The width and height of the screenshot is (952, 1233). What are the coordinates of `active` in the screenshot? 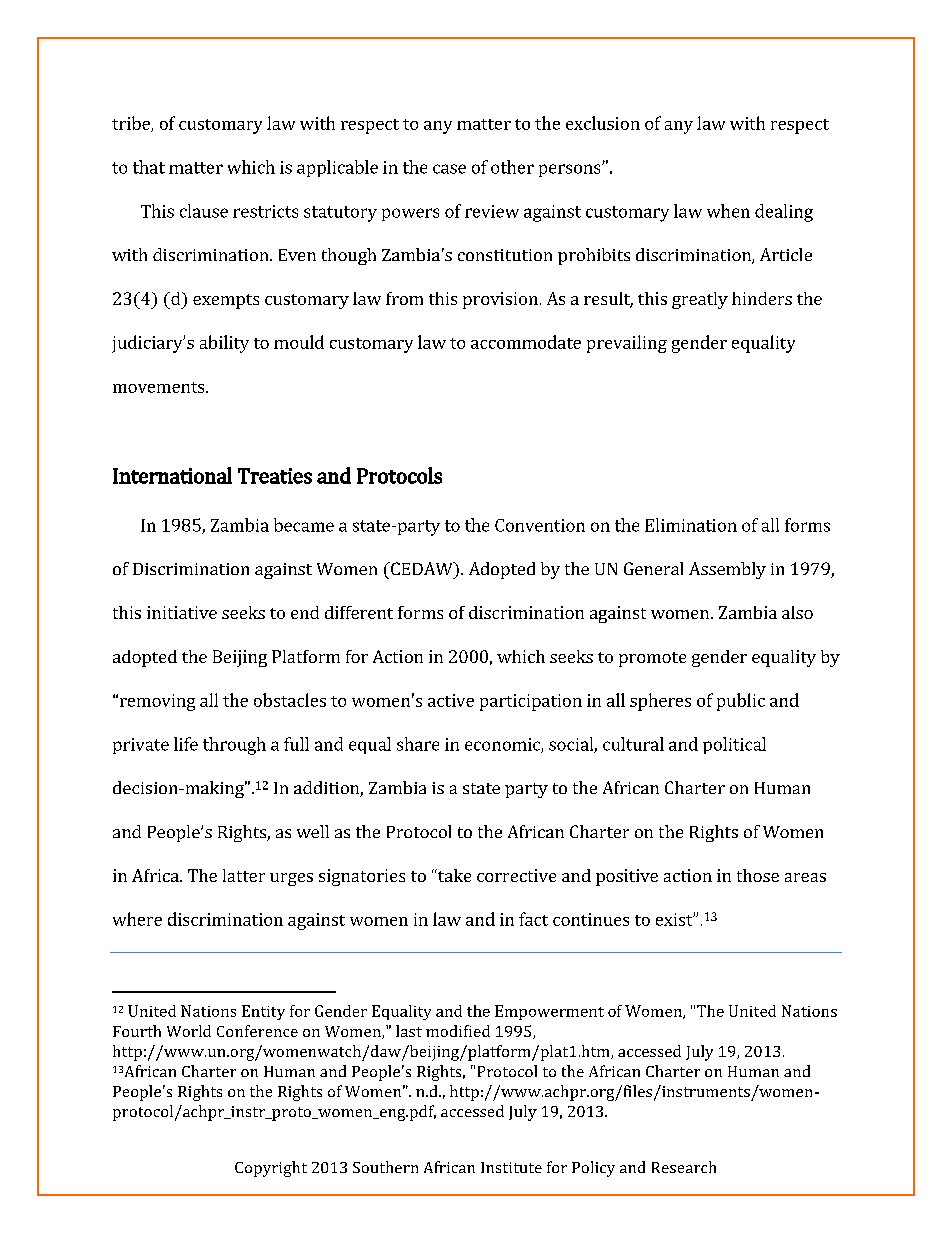 It's located at (451, 700).
